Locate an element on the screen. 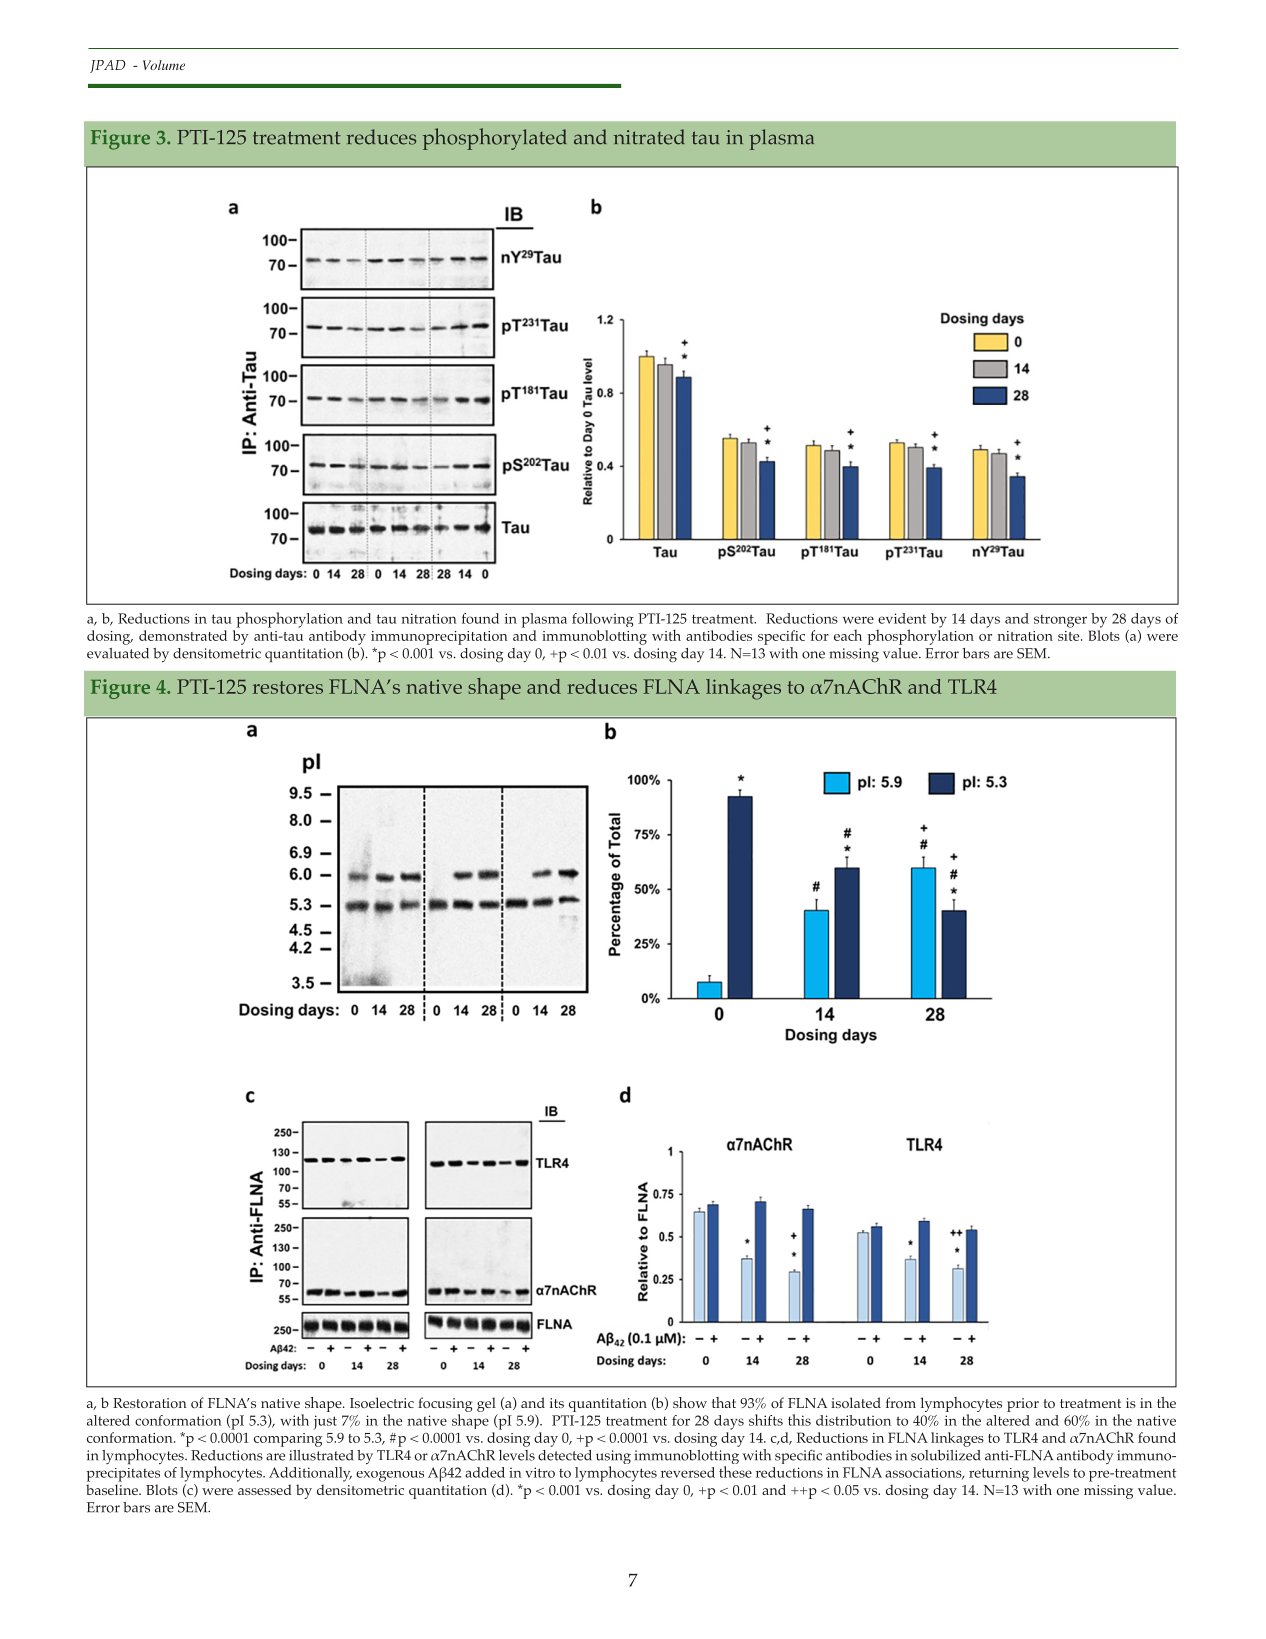 This screenshot has width=1266, height=1639. Restoration is located at coordinates (150, 1403).
